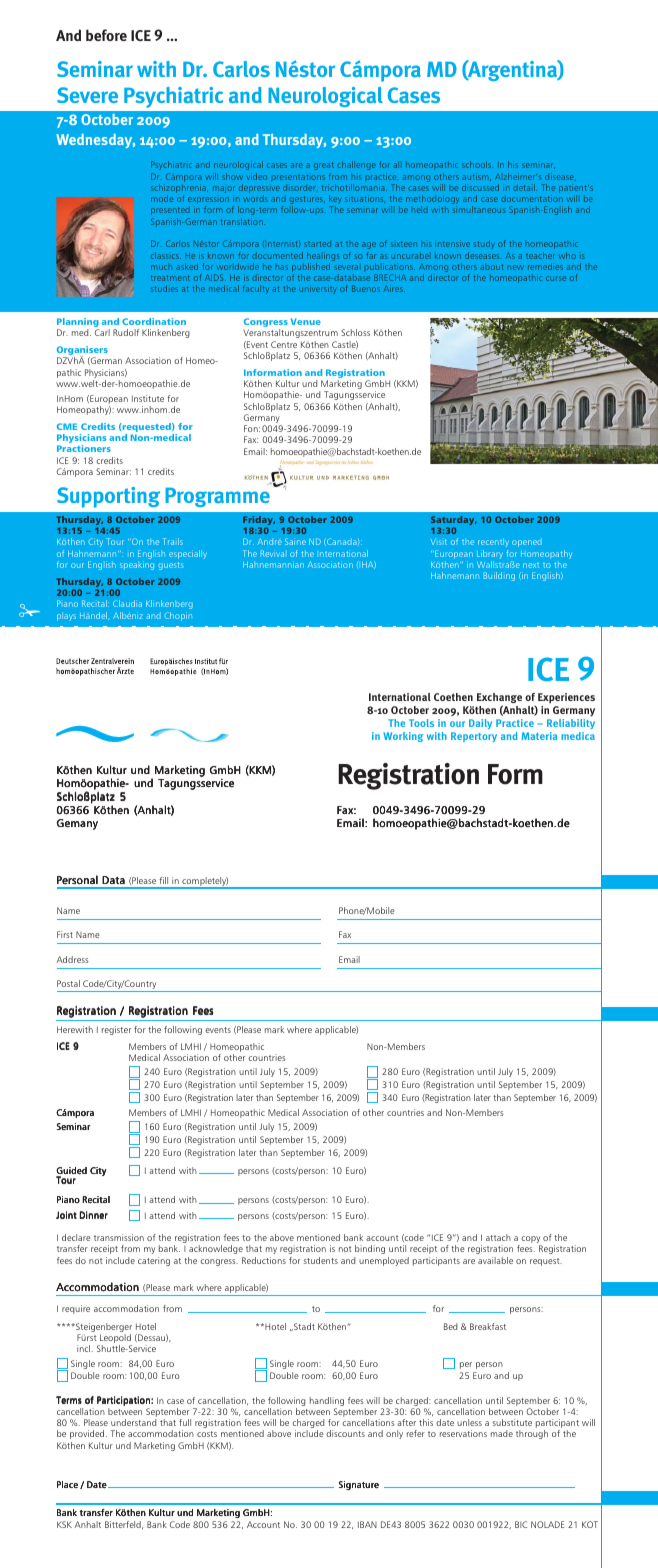  What do you see at coordinates (521, 1524) in the image?
I see `BIC` at bounding box center [521, 1524].
